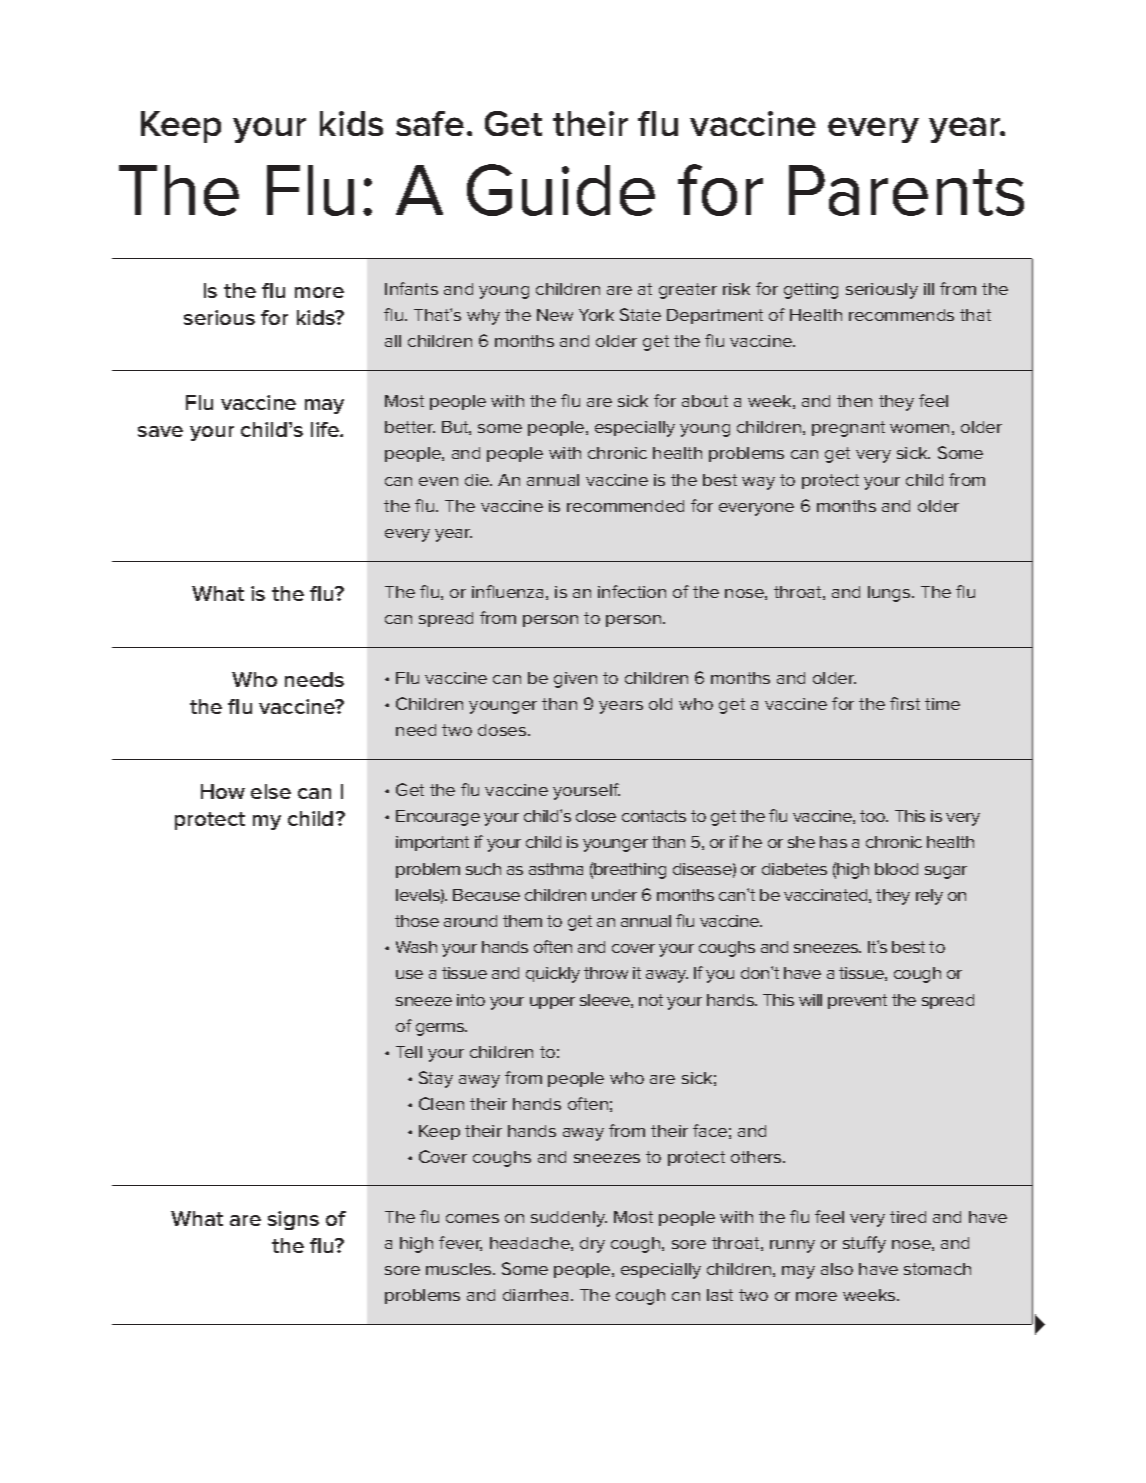 The image size is (1146, 1483). Describe the element at coordinates (430, 123) in the image. I see `safe` at that location.
